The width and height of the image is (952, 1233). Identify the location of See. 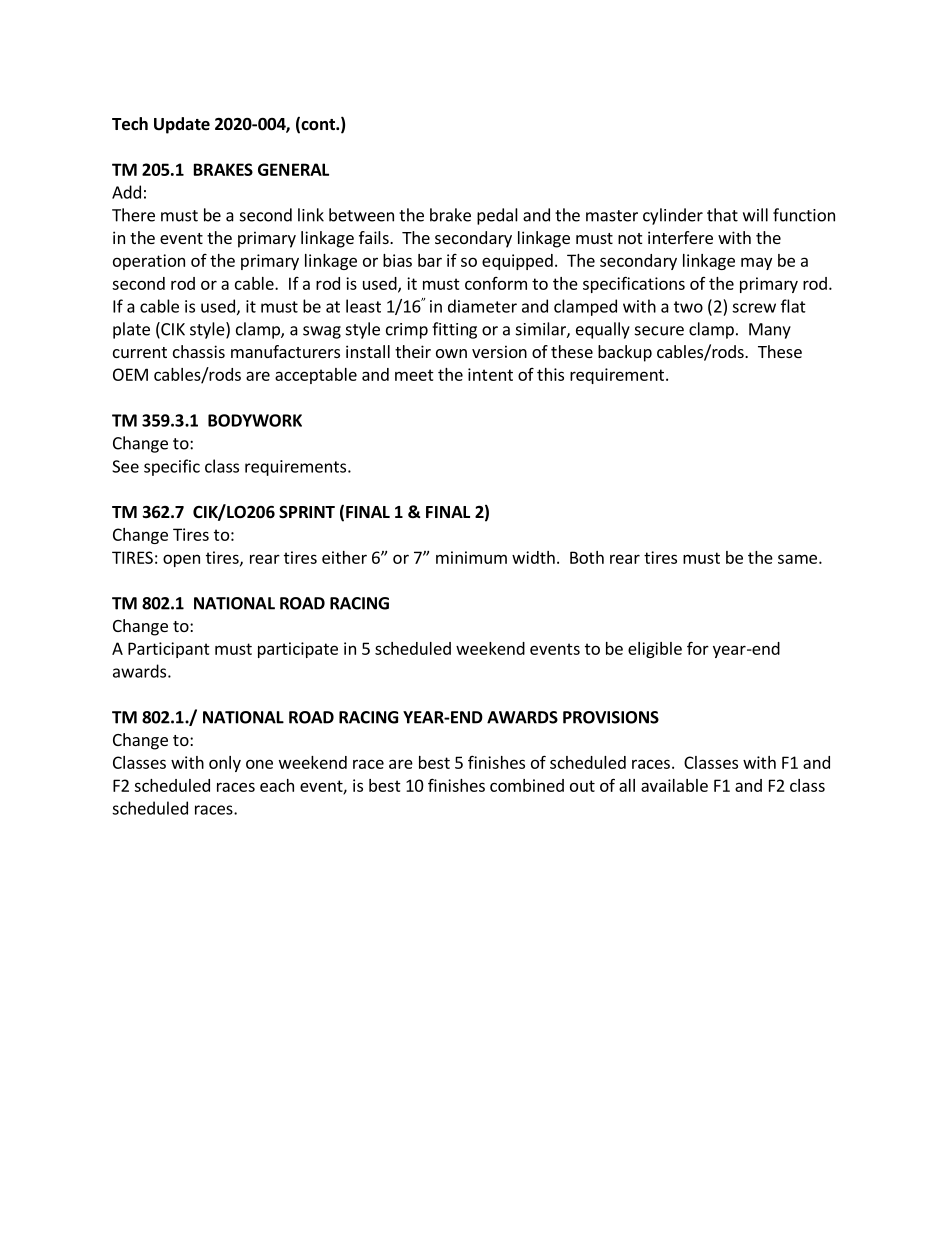
(125, 466).
